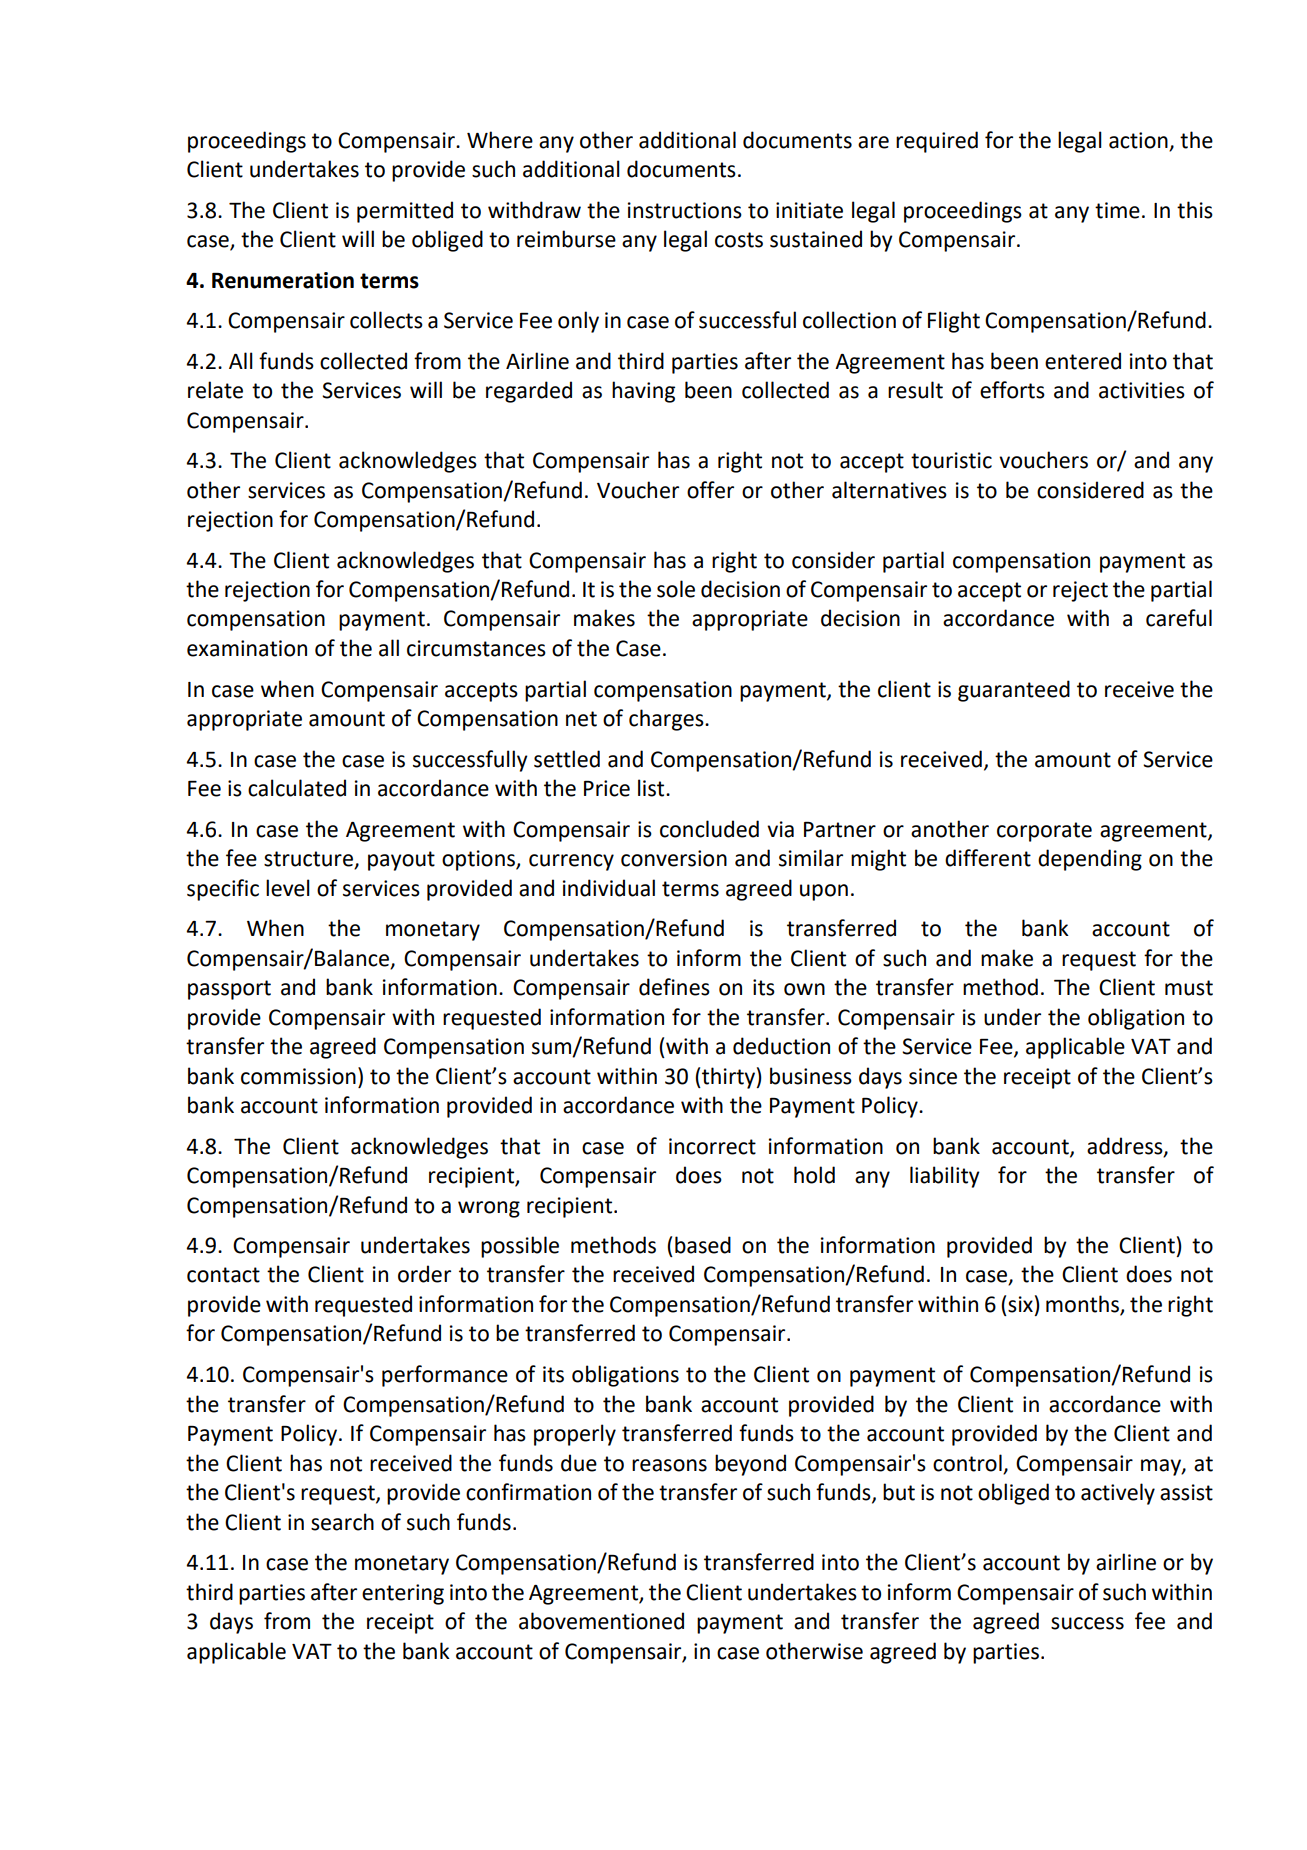 The height and width of the screenshot is (1850, 1307). Describe the element at coordinates (676, 589) in the screenshot. I see `sole` at that location.
